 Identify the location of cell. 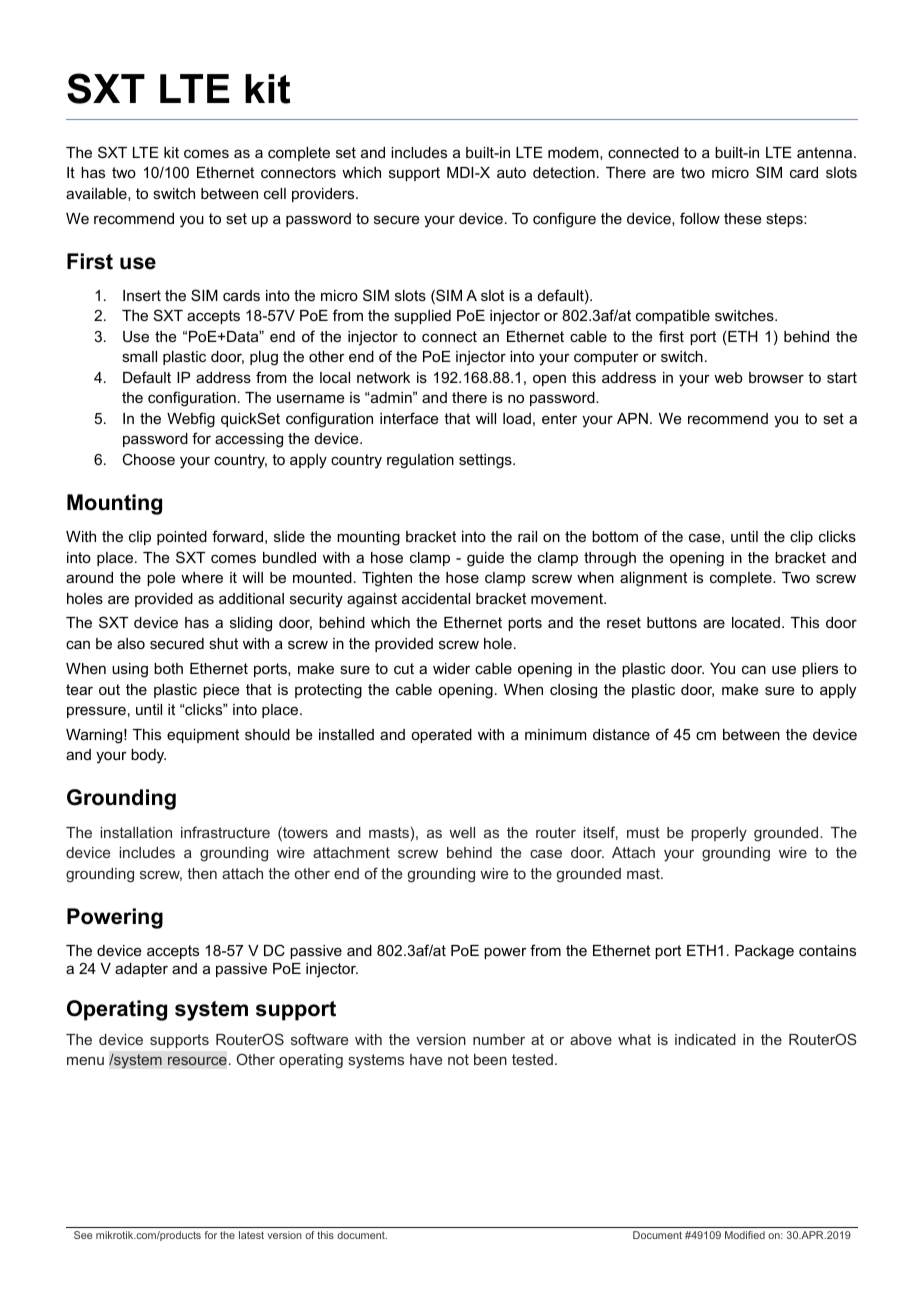
(275, 193).
